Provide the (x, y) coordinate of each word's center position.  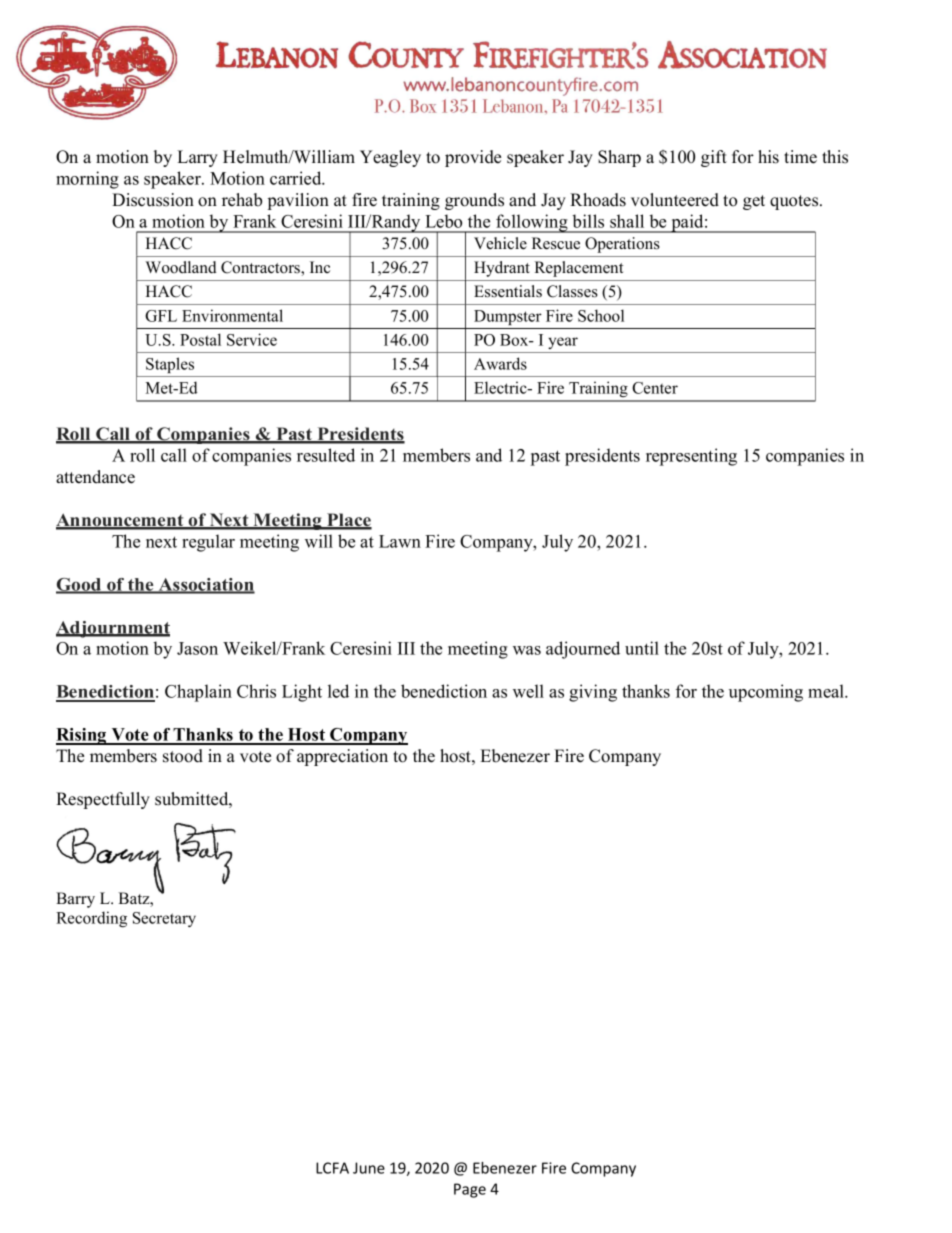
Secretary (164, 919)
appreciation (342, 757)
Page (470, 1190)
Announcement (121, 521)
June (369, 1168)
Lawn (400, 541)
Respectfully (103, 800)
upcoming (766, 693)
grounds (474, 201)
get (754, 202)
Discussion (153, 200)
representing (691, 457)
